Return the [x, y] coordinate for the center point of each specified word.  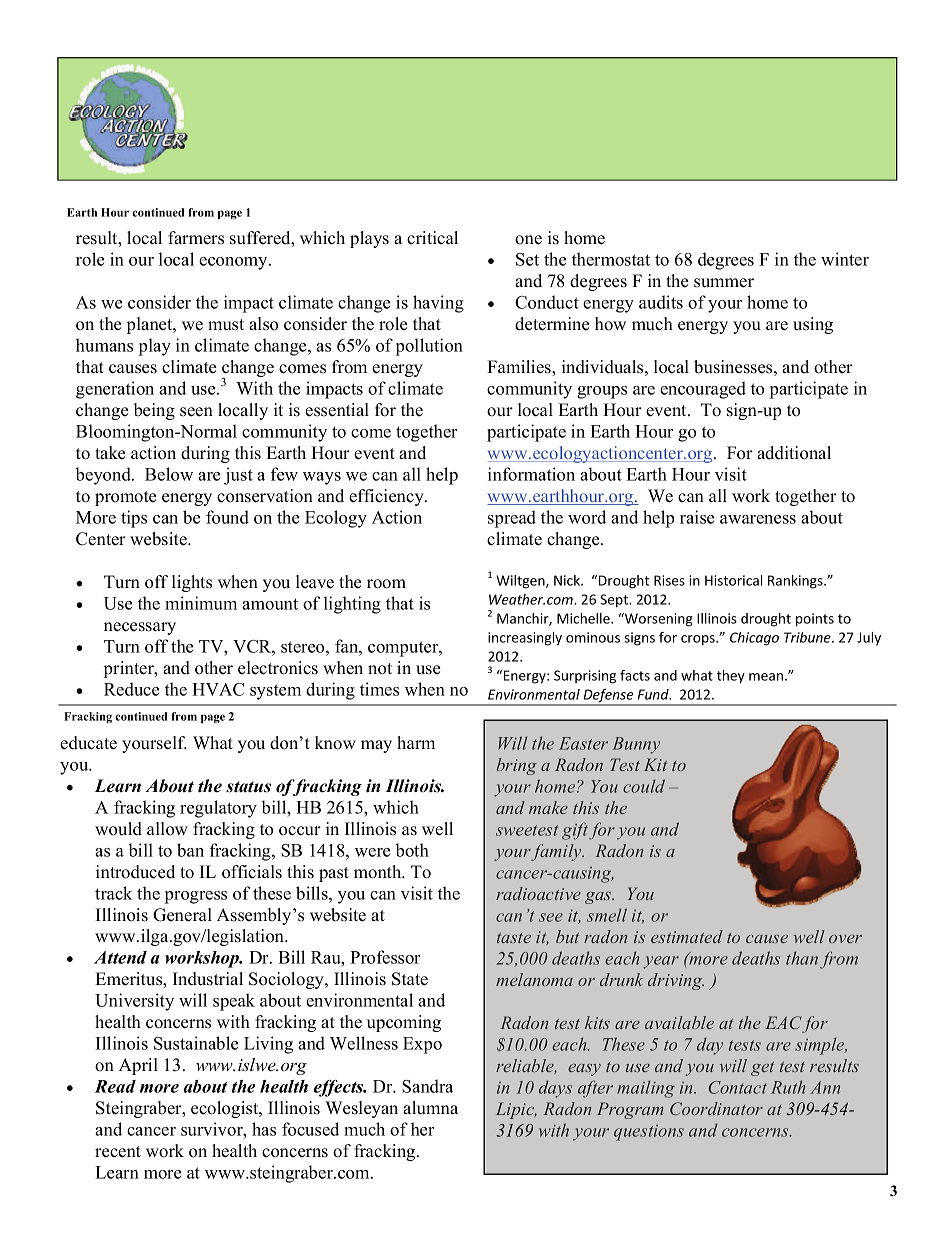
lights [192, 583]
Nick [568, 580]
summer [724, 283]
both [412, 850]
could [644, 786]
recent [118, 1152]
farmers [196, 238]
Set [527, 259]
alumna [430, 1107]
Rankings [796, 582]
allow [167, 829]
